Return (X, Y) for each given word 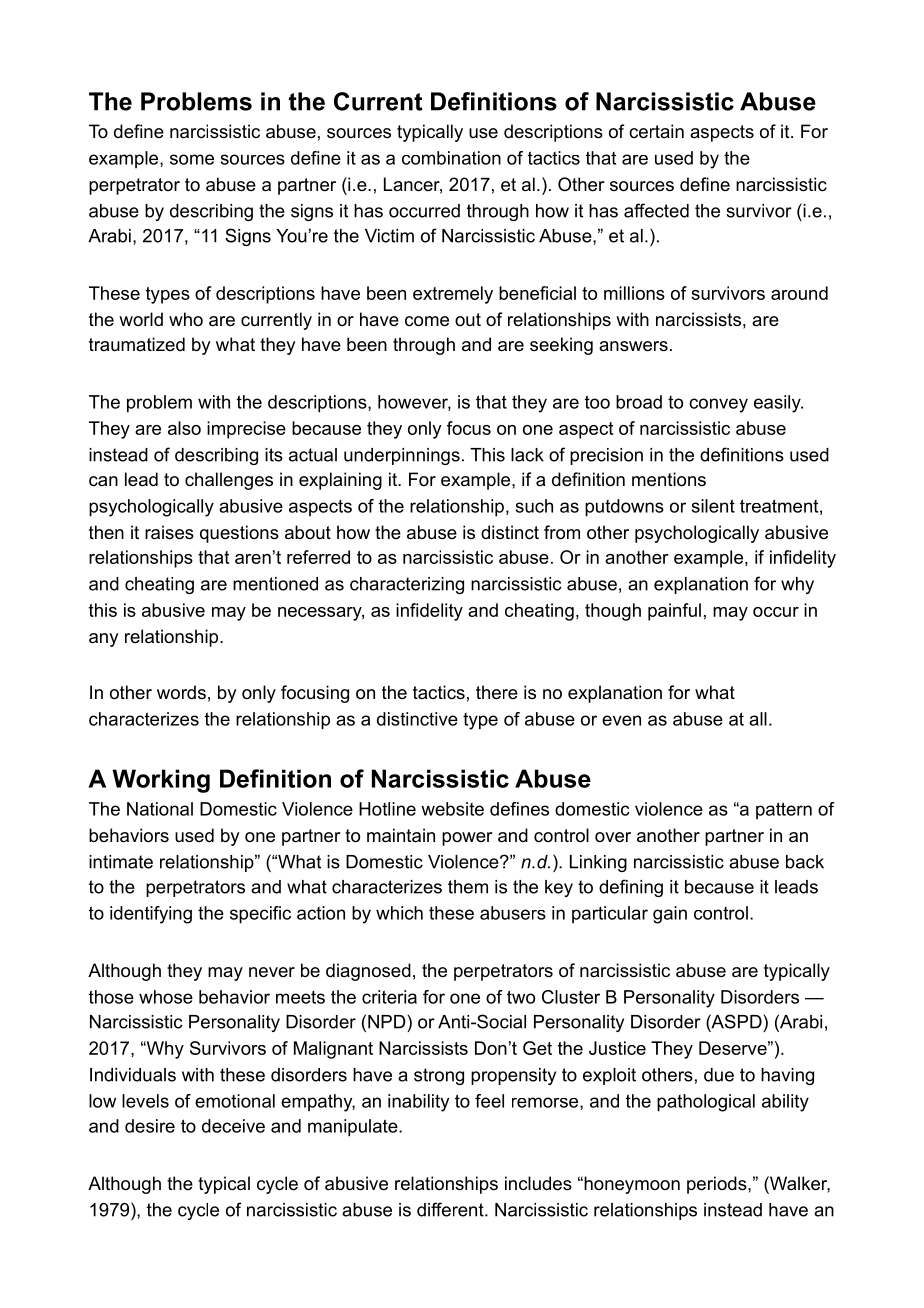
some (192, 159)
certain (656, 131)
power (467, 839)
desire (150, 1126)
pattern (784, 810)
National (160, 809)
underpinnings (402, 456)
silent (713, 506)
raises (169, 532)
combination (451, 158)
